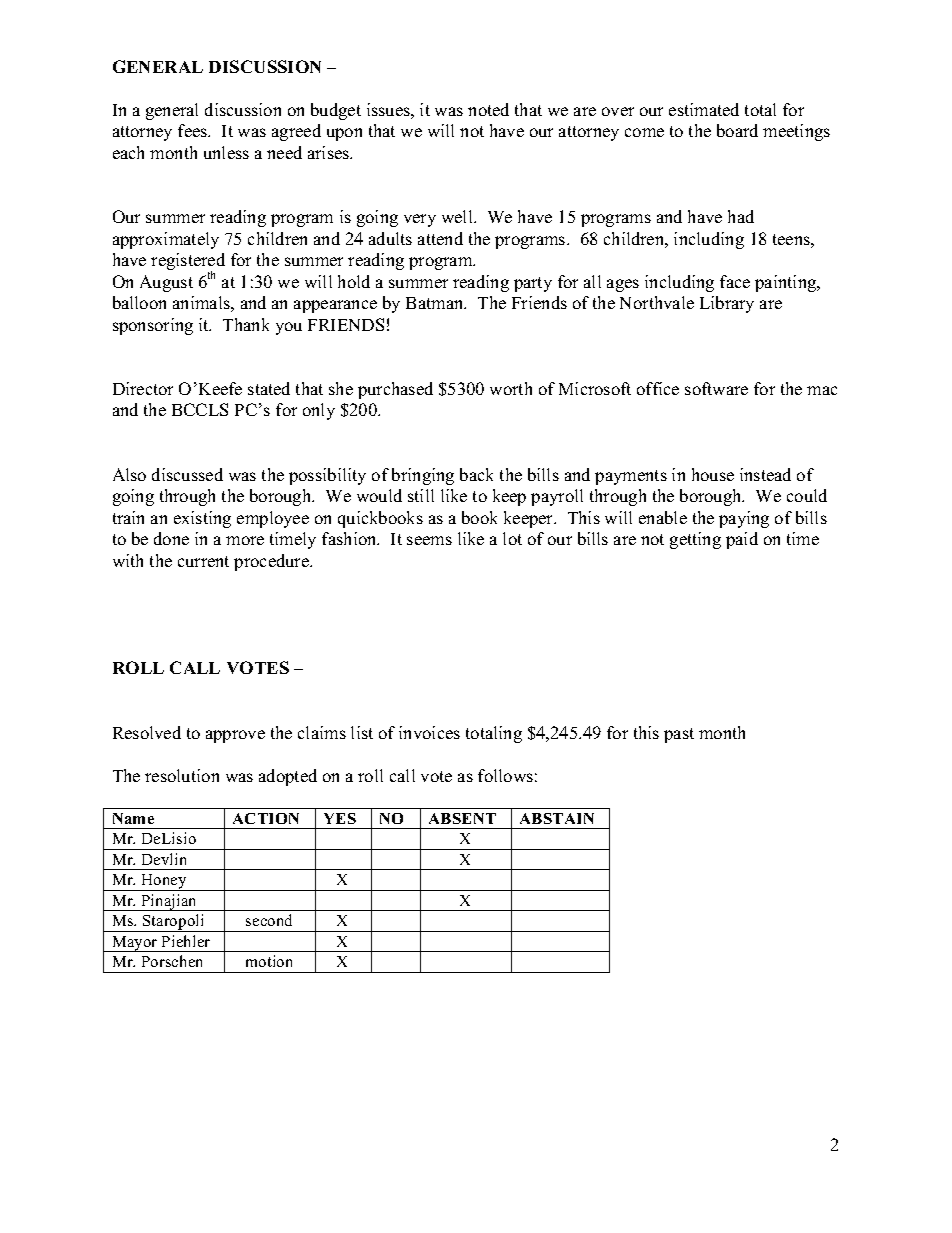 This screenshot has width=952, height=1233. What do you see at coordinates (436, 303) in the screenshot?
I see `Batman` at bounding box center [436, 303].
